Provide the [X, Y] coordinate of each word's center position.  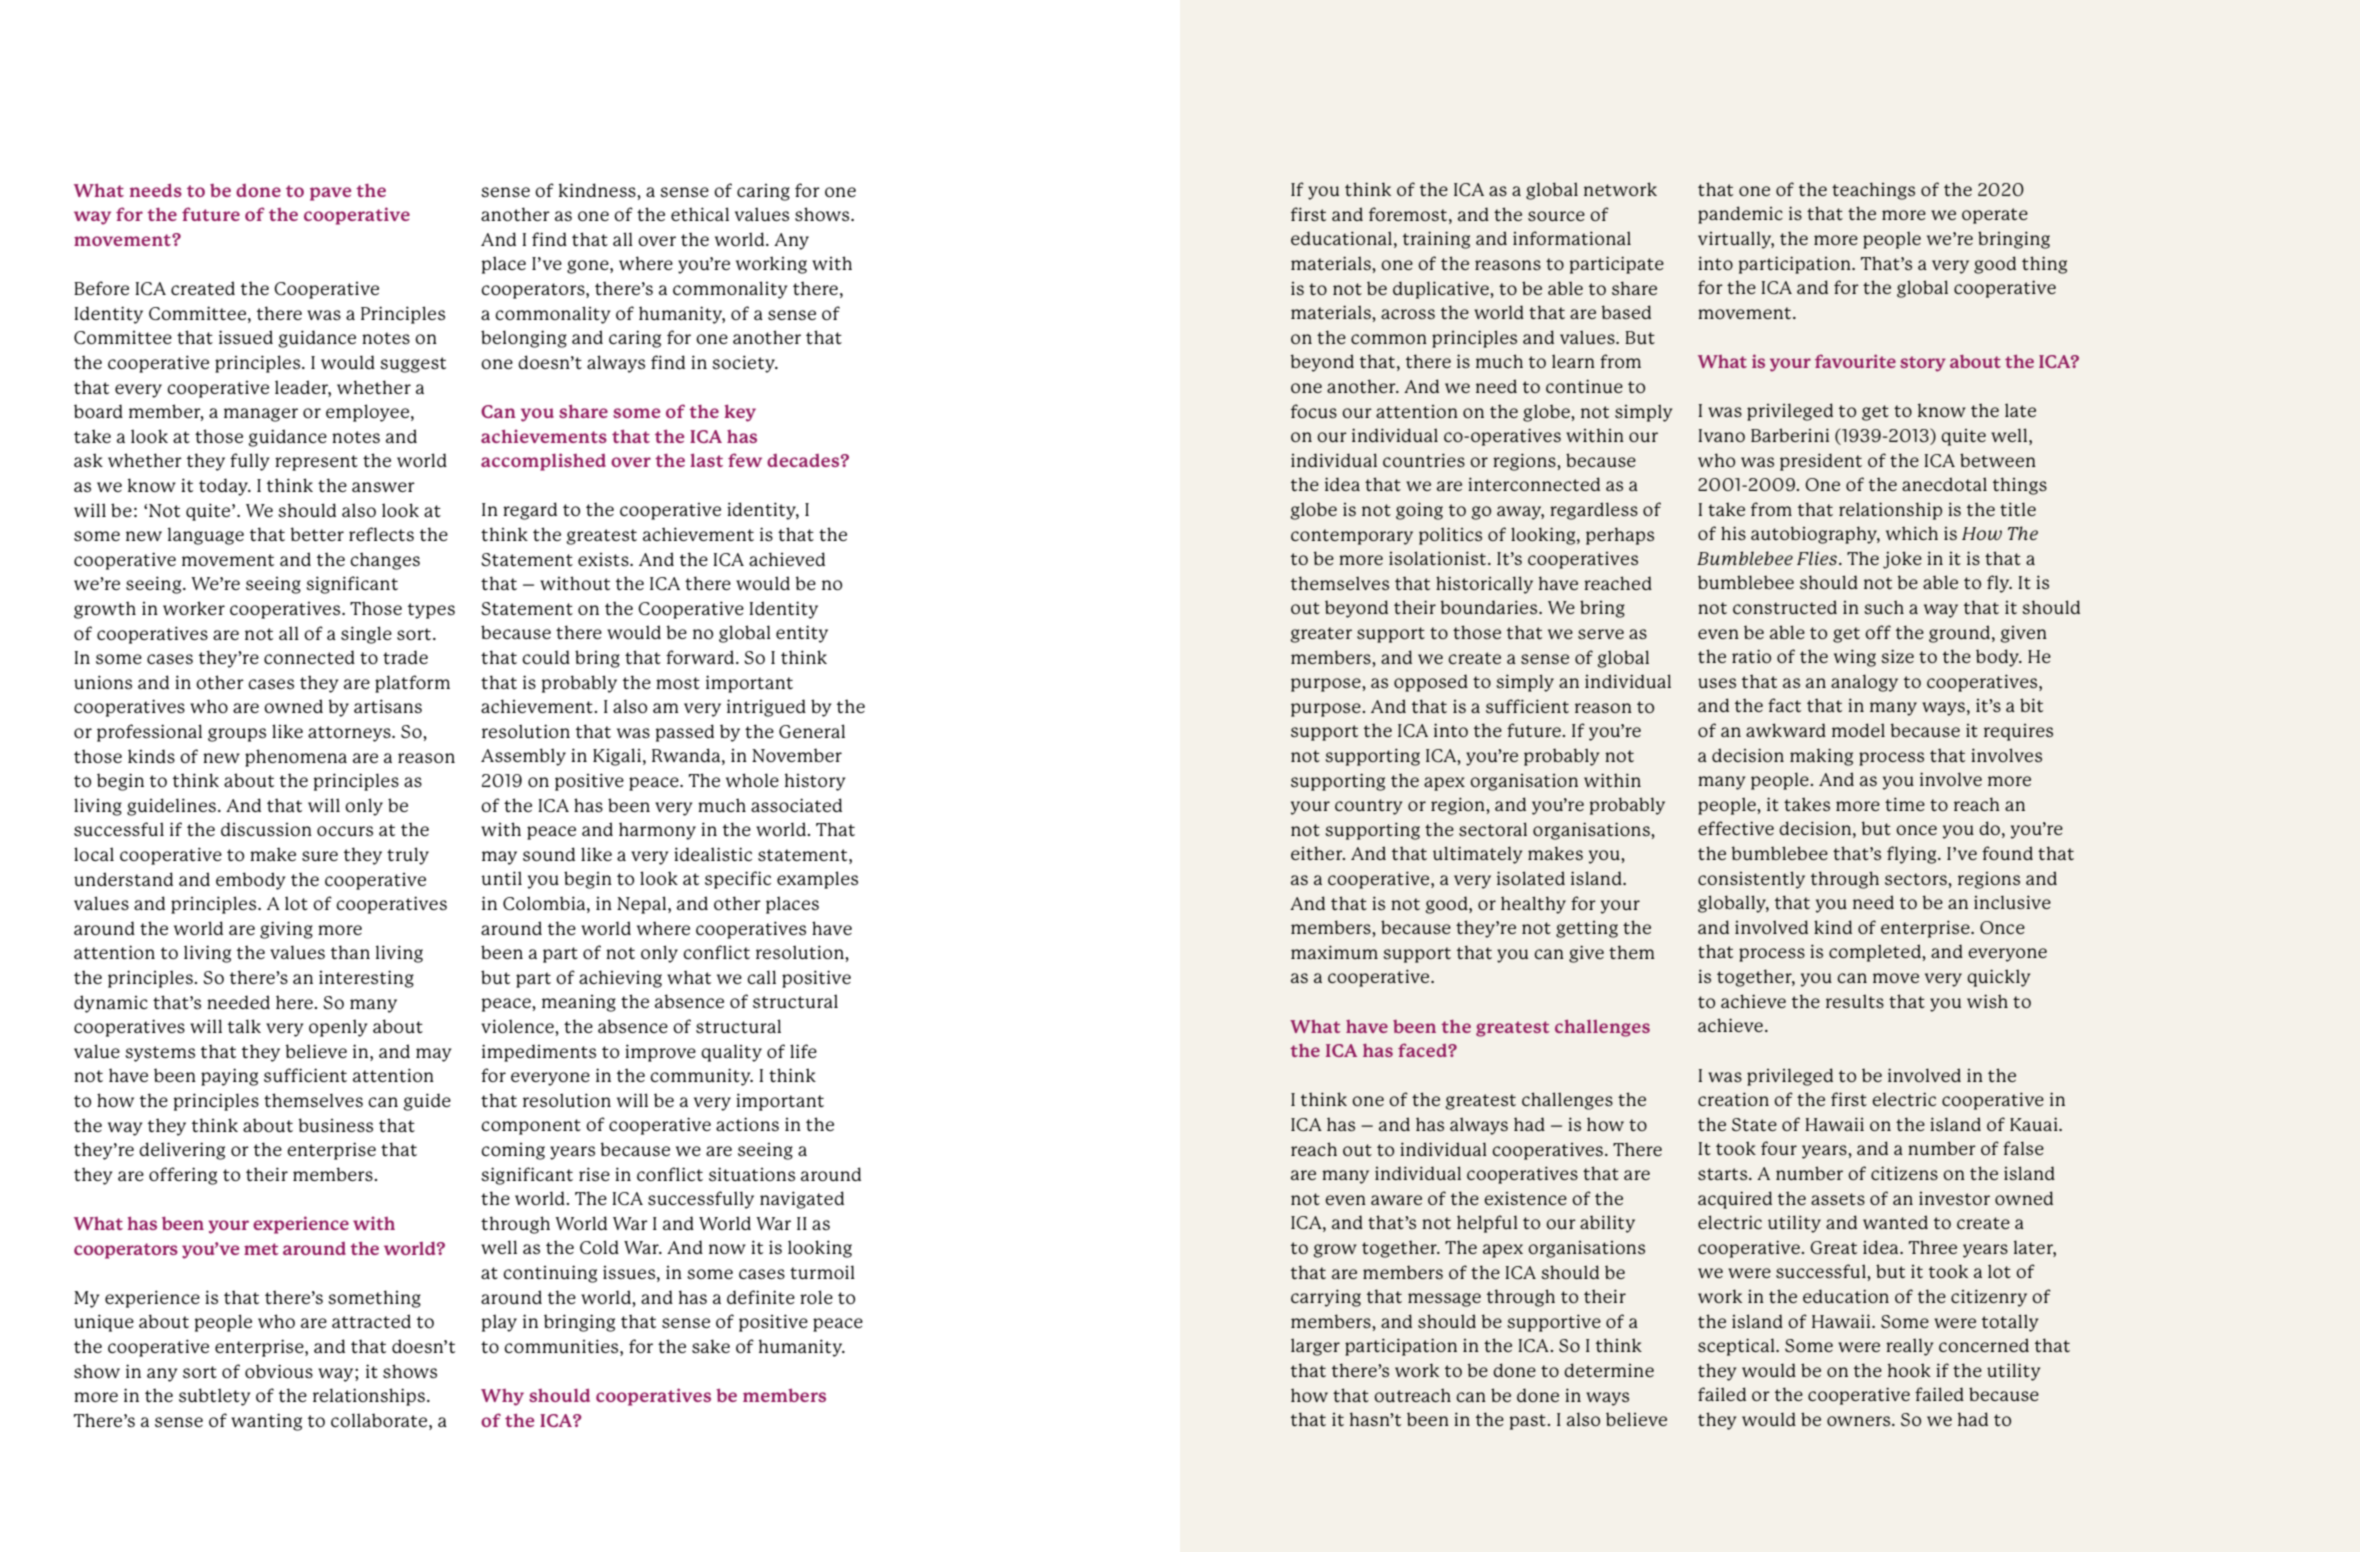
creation [1733, 1099]
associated [796, 805]
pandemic [1740, 215]
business [335, 1125]
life [803, 1051]
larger [1315, 1347]
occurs [345, 831]
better [317, 534]
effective [1736, 828]
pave [330, 194]
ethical [700, 214]
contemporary [1352, 537]
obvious [279, 1371]
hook [1909, 1370]
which [1912, 533]
